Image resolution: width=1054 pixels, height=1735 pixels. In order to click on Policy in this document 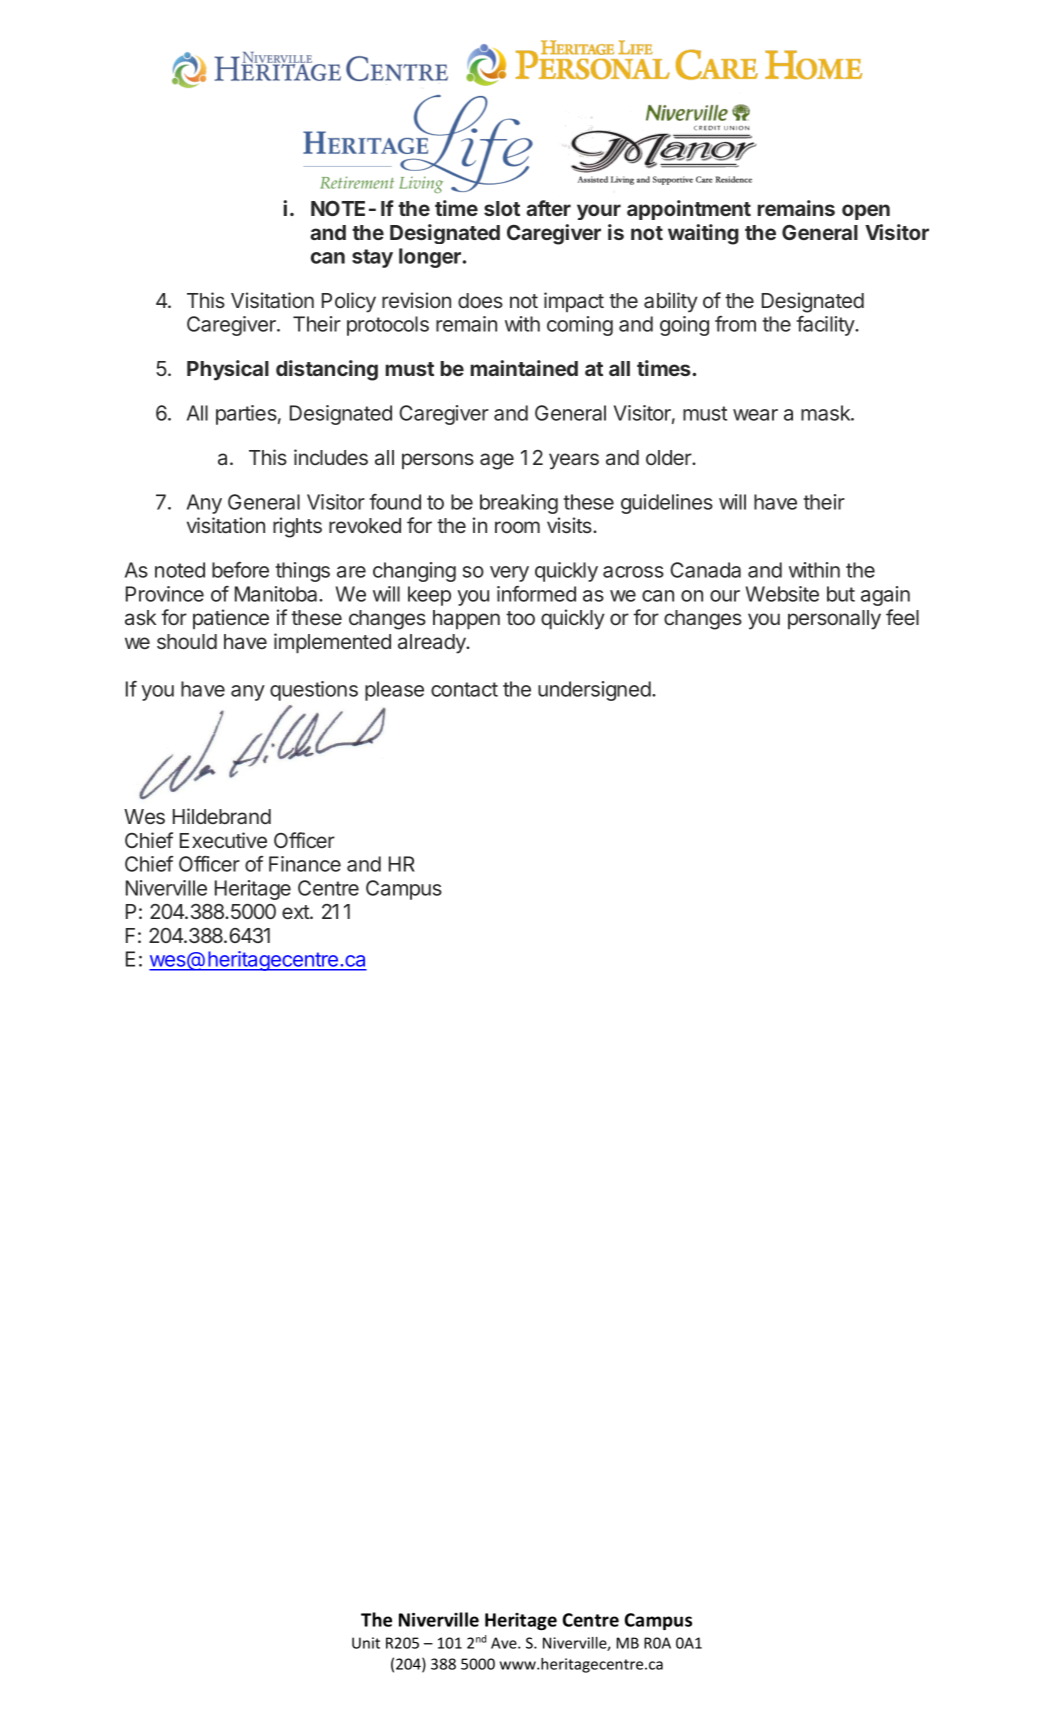, I will do `click(349, 302)`.
